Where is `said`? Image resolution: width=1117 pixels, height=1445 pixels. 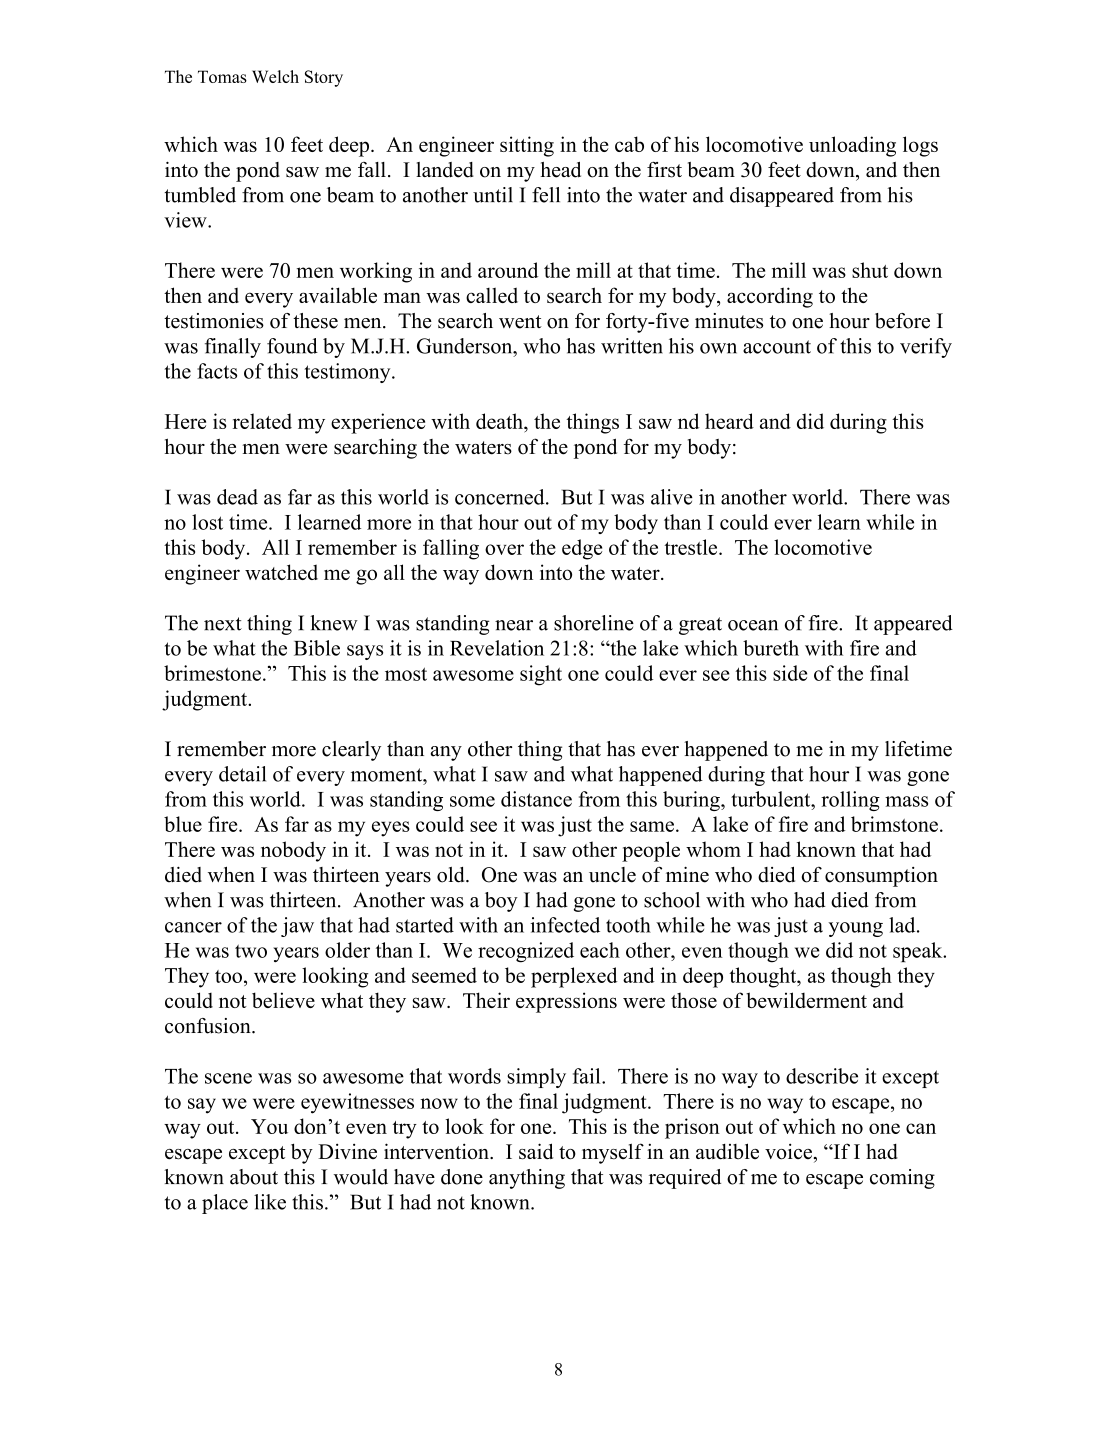 said is located at coordinates (536, 1151).
